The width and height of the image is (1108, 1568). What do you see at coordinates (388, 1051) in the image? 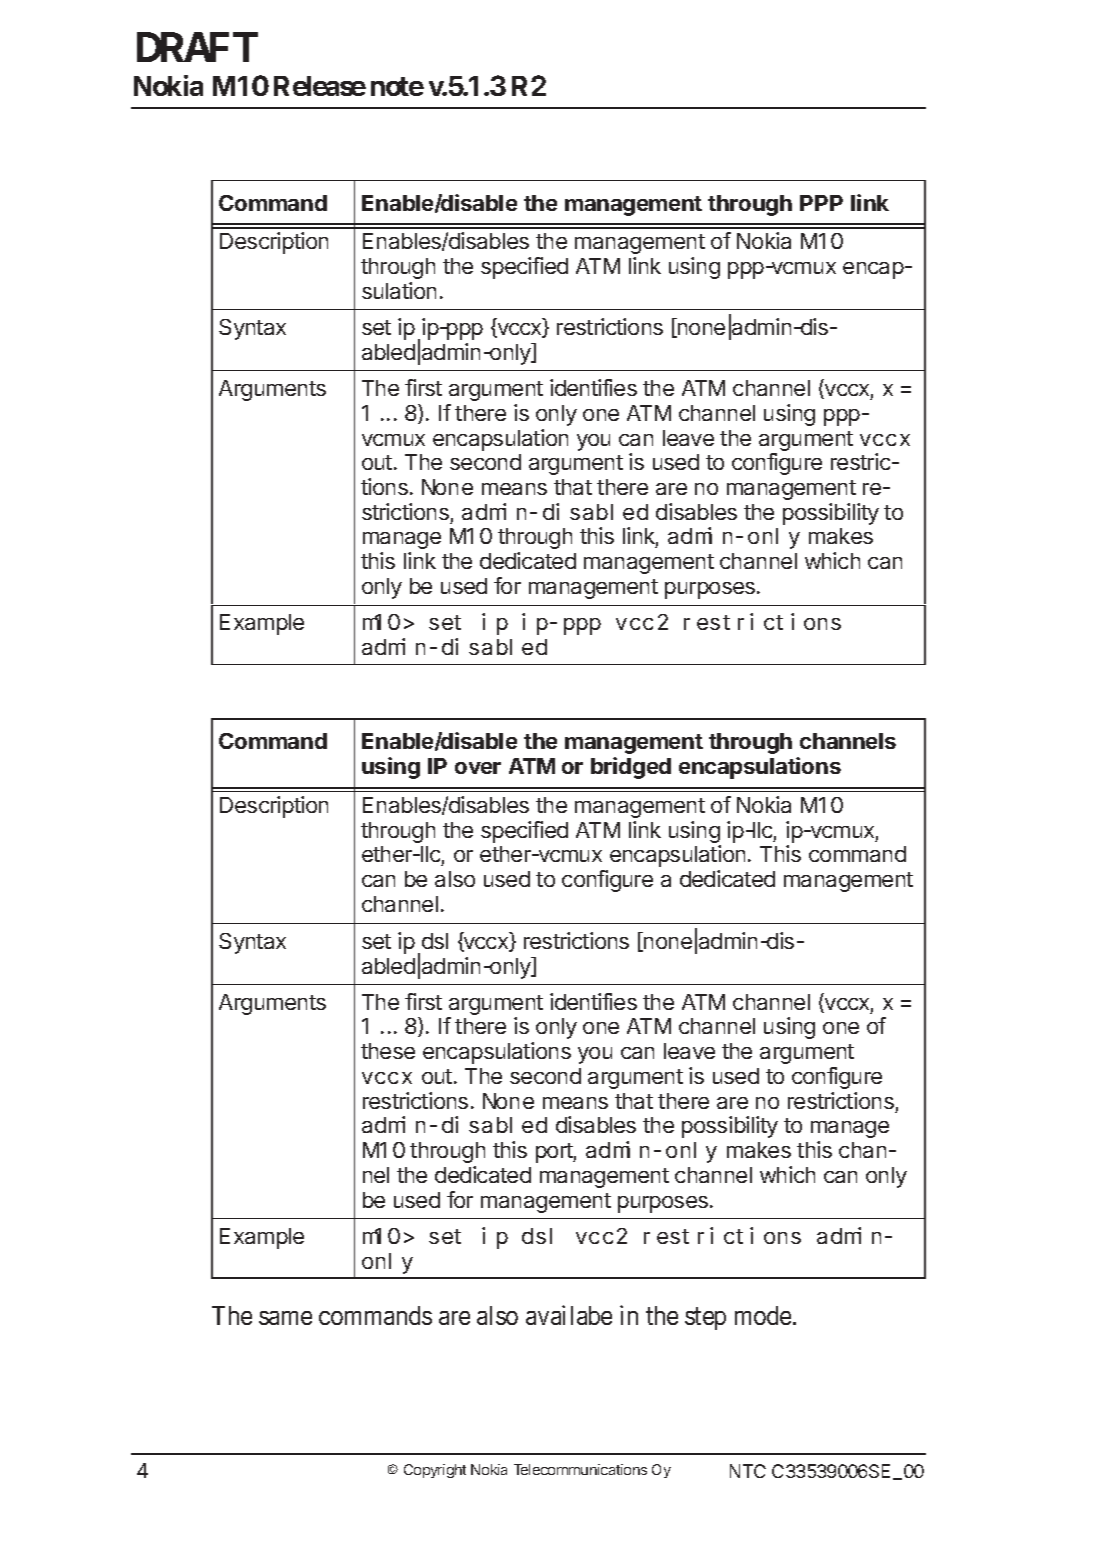
I see `these` at bounding box center [388, 1051].
